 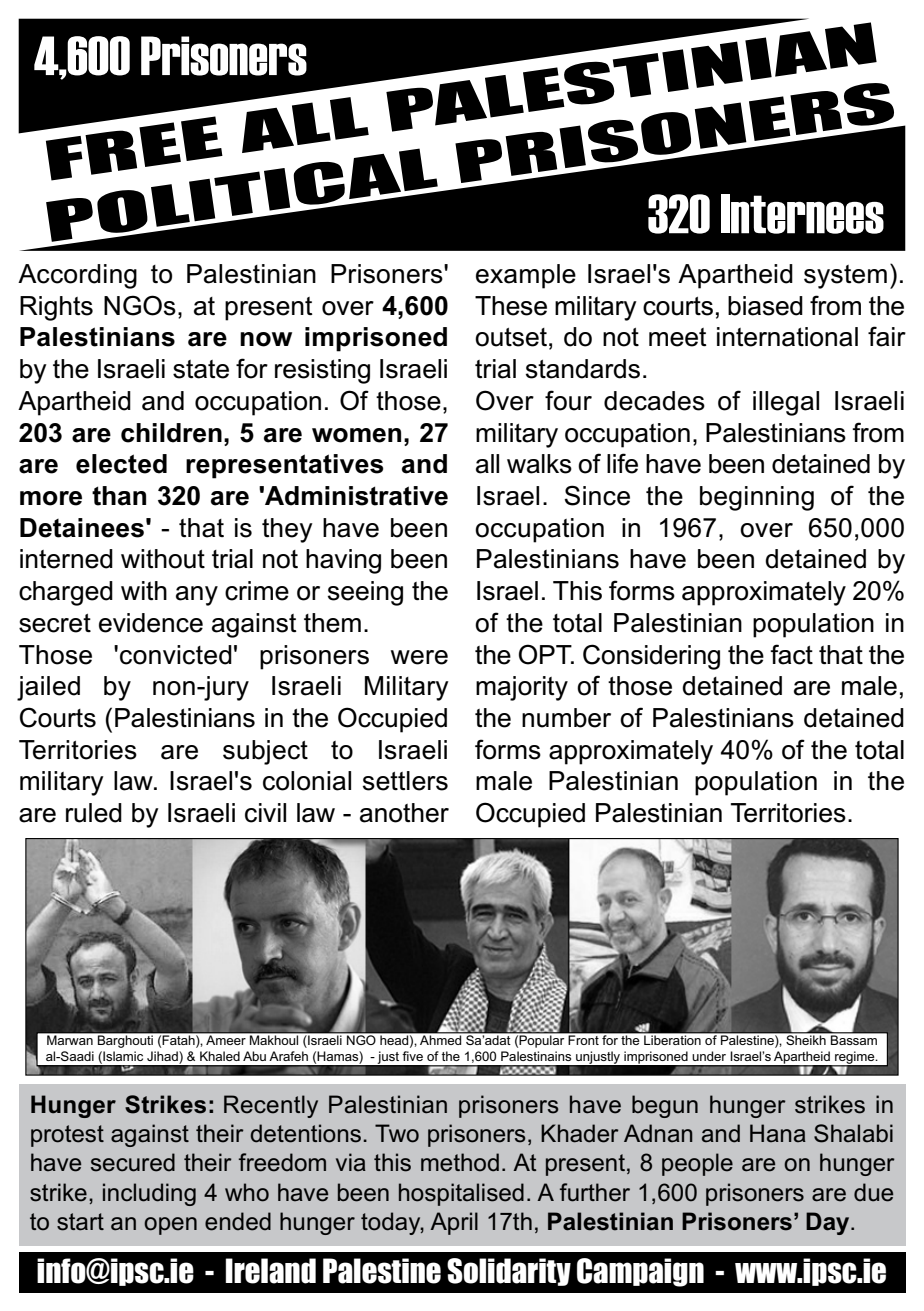 What do you see at coordinates (119, 496) in the page?
I see `than` at bounding box center [119, 496].
